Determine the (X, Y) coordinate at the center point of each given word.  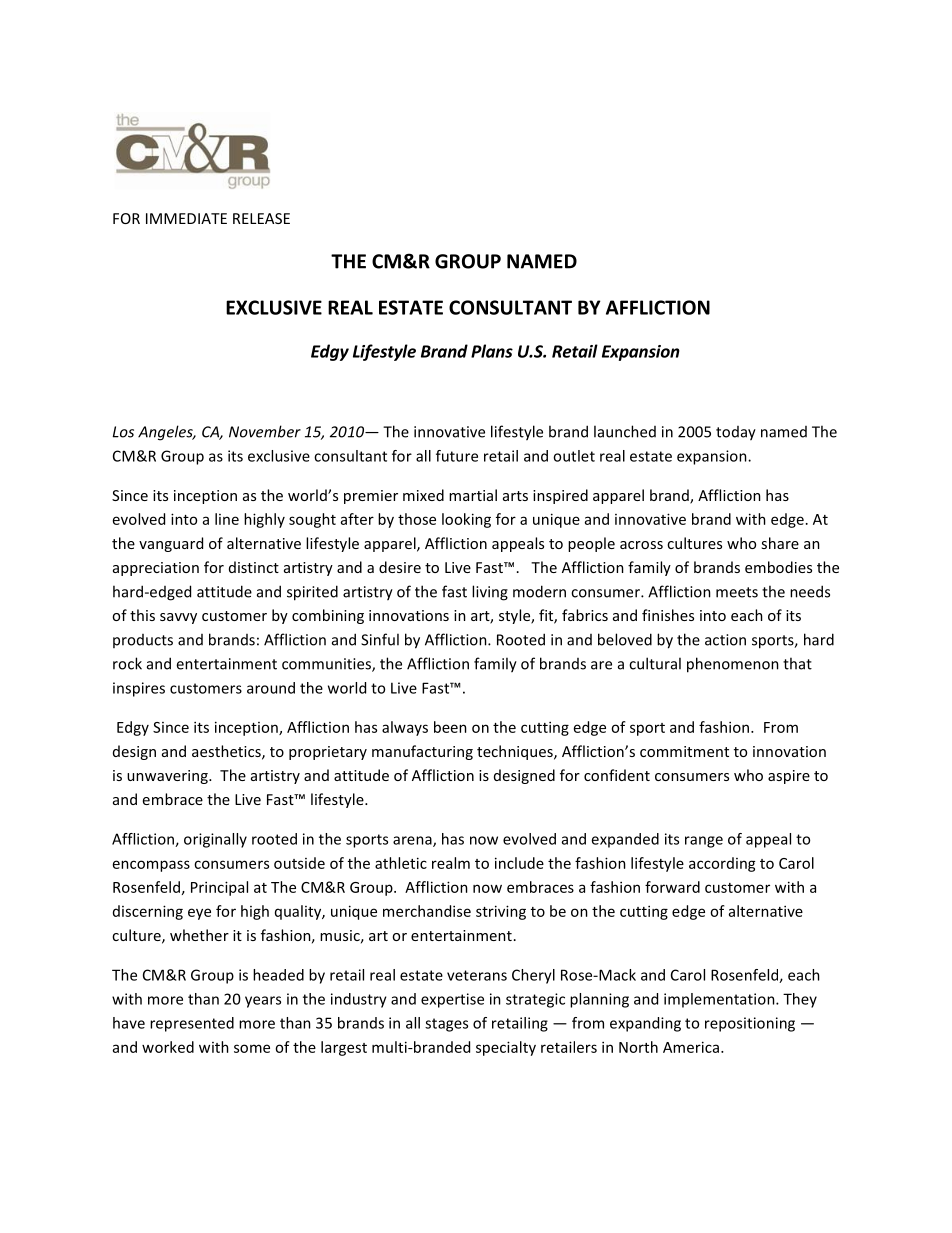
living (490, 593)
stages (446, 1025)
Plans (492, 351)
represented (192, 1024)
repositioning (750, 1024)
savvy (178, 618)
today (736, 433)
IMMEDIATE (186, 218)
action (725, 640)
